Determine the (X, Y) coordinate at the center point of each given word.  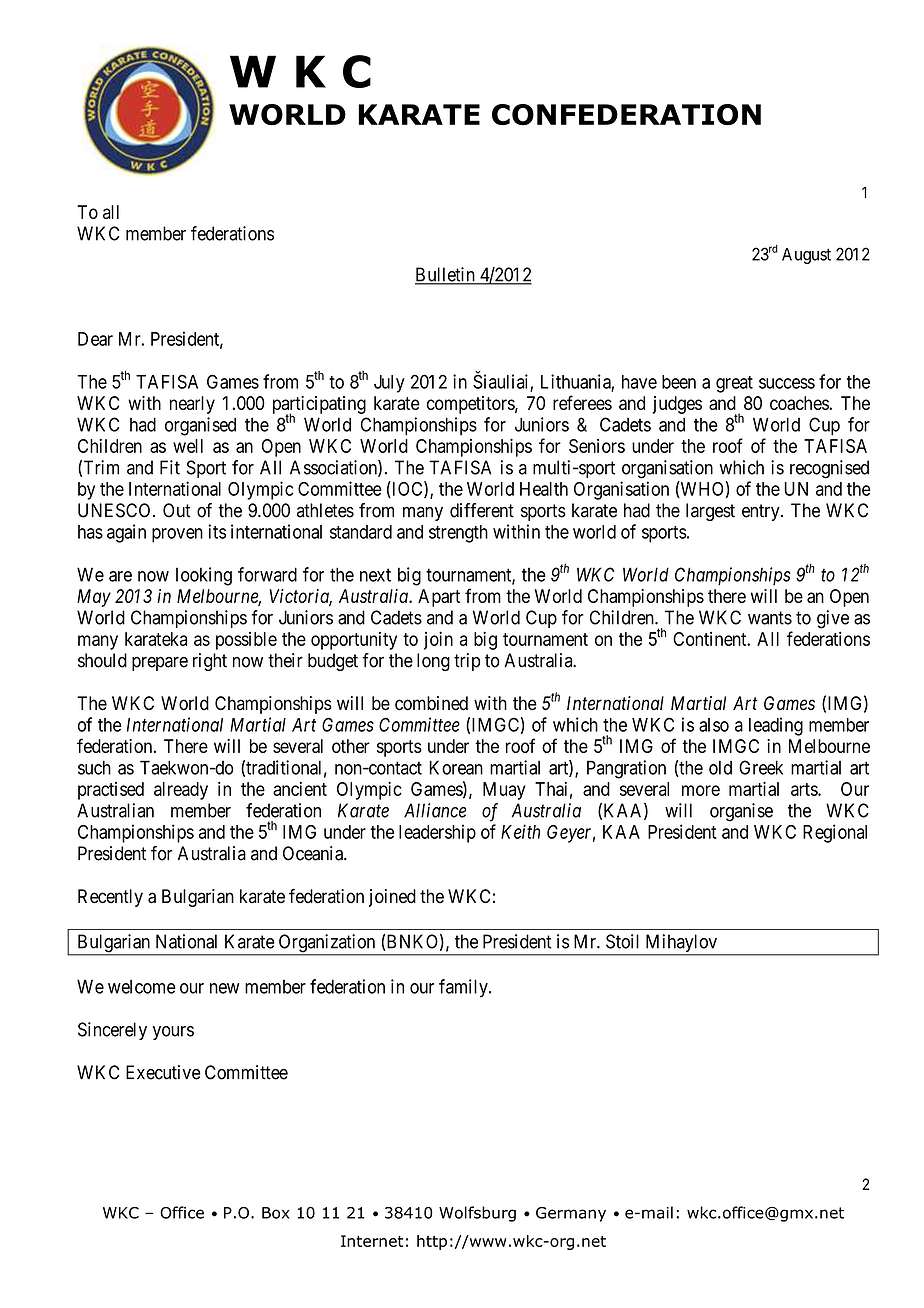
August (806, 256)
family (464, 988)
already (181, 791)
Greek (761, 767)
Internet (372, 1241)
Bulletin (446, 275)
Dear (95, 339)
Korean (456, 767)
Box (276, 1213)
